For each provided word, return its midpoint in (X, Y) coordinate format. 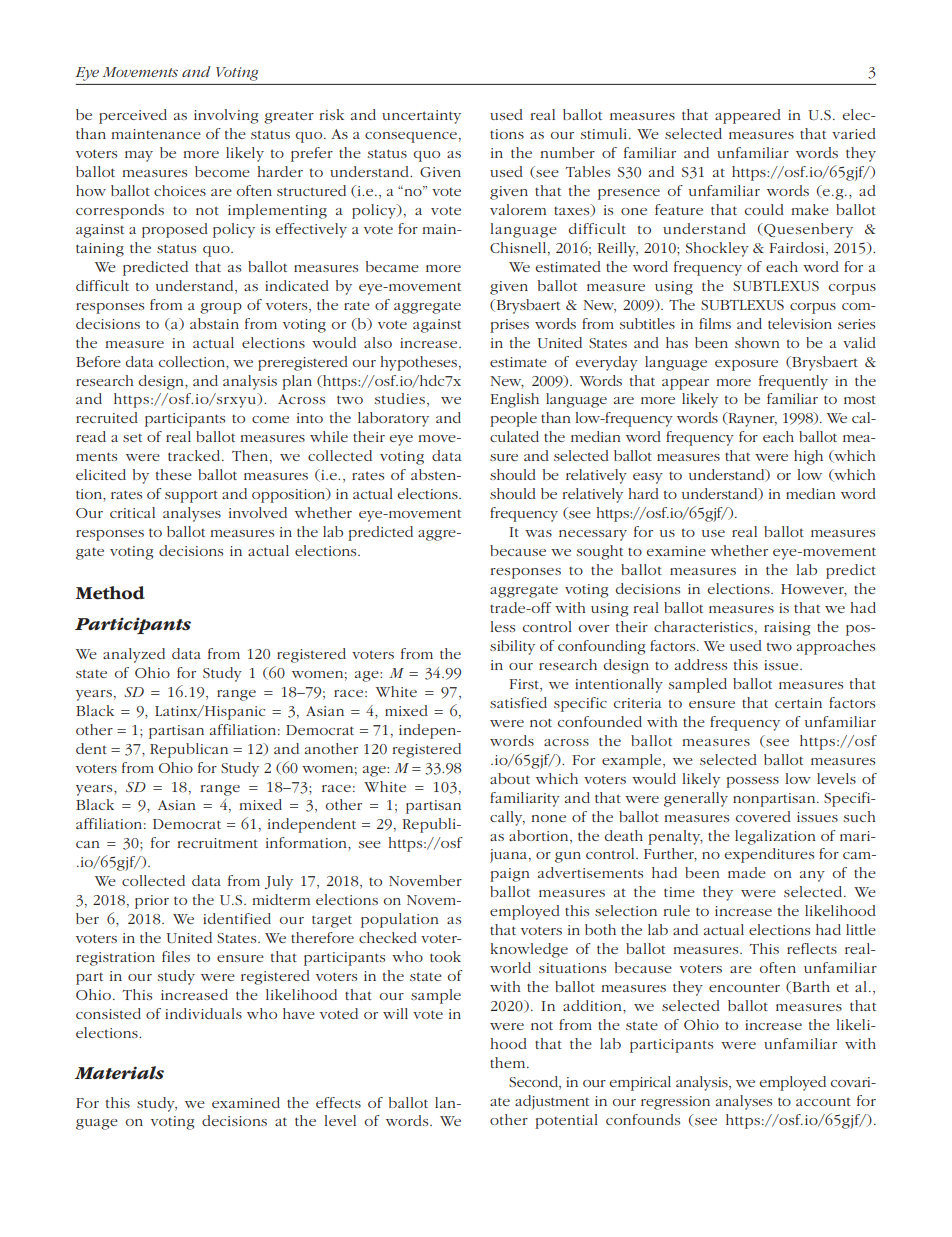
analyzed (134, 655)
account (823, 1101)
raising (787, 629)
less (502, 626)
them (509, 1062)
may (139, 156)
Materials (119, 1073)
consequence (411, 137)
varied (854, 133)
